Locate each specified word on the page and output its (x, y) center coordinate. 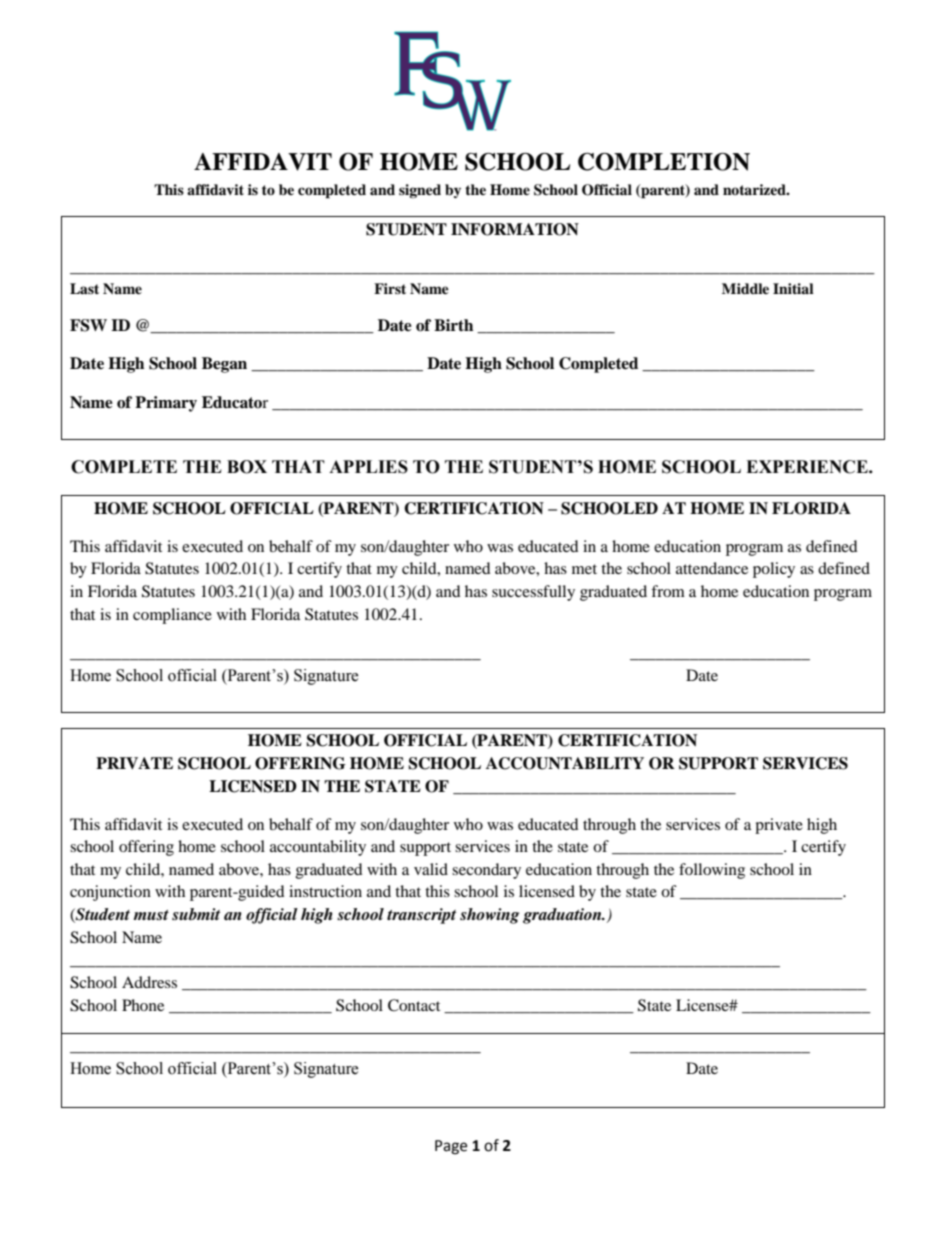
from (668, 591)
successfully (533, 593)
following (712, 871)
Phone (143, 1005)
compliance (172, 616)
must (151, 915)
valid (431, 869)
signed (420, 191)
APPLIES (368, 467)
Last (84, 288)
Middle (745, 288)
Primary (166, 404)
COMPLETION (664, 162)
